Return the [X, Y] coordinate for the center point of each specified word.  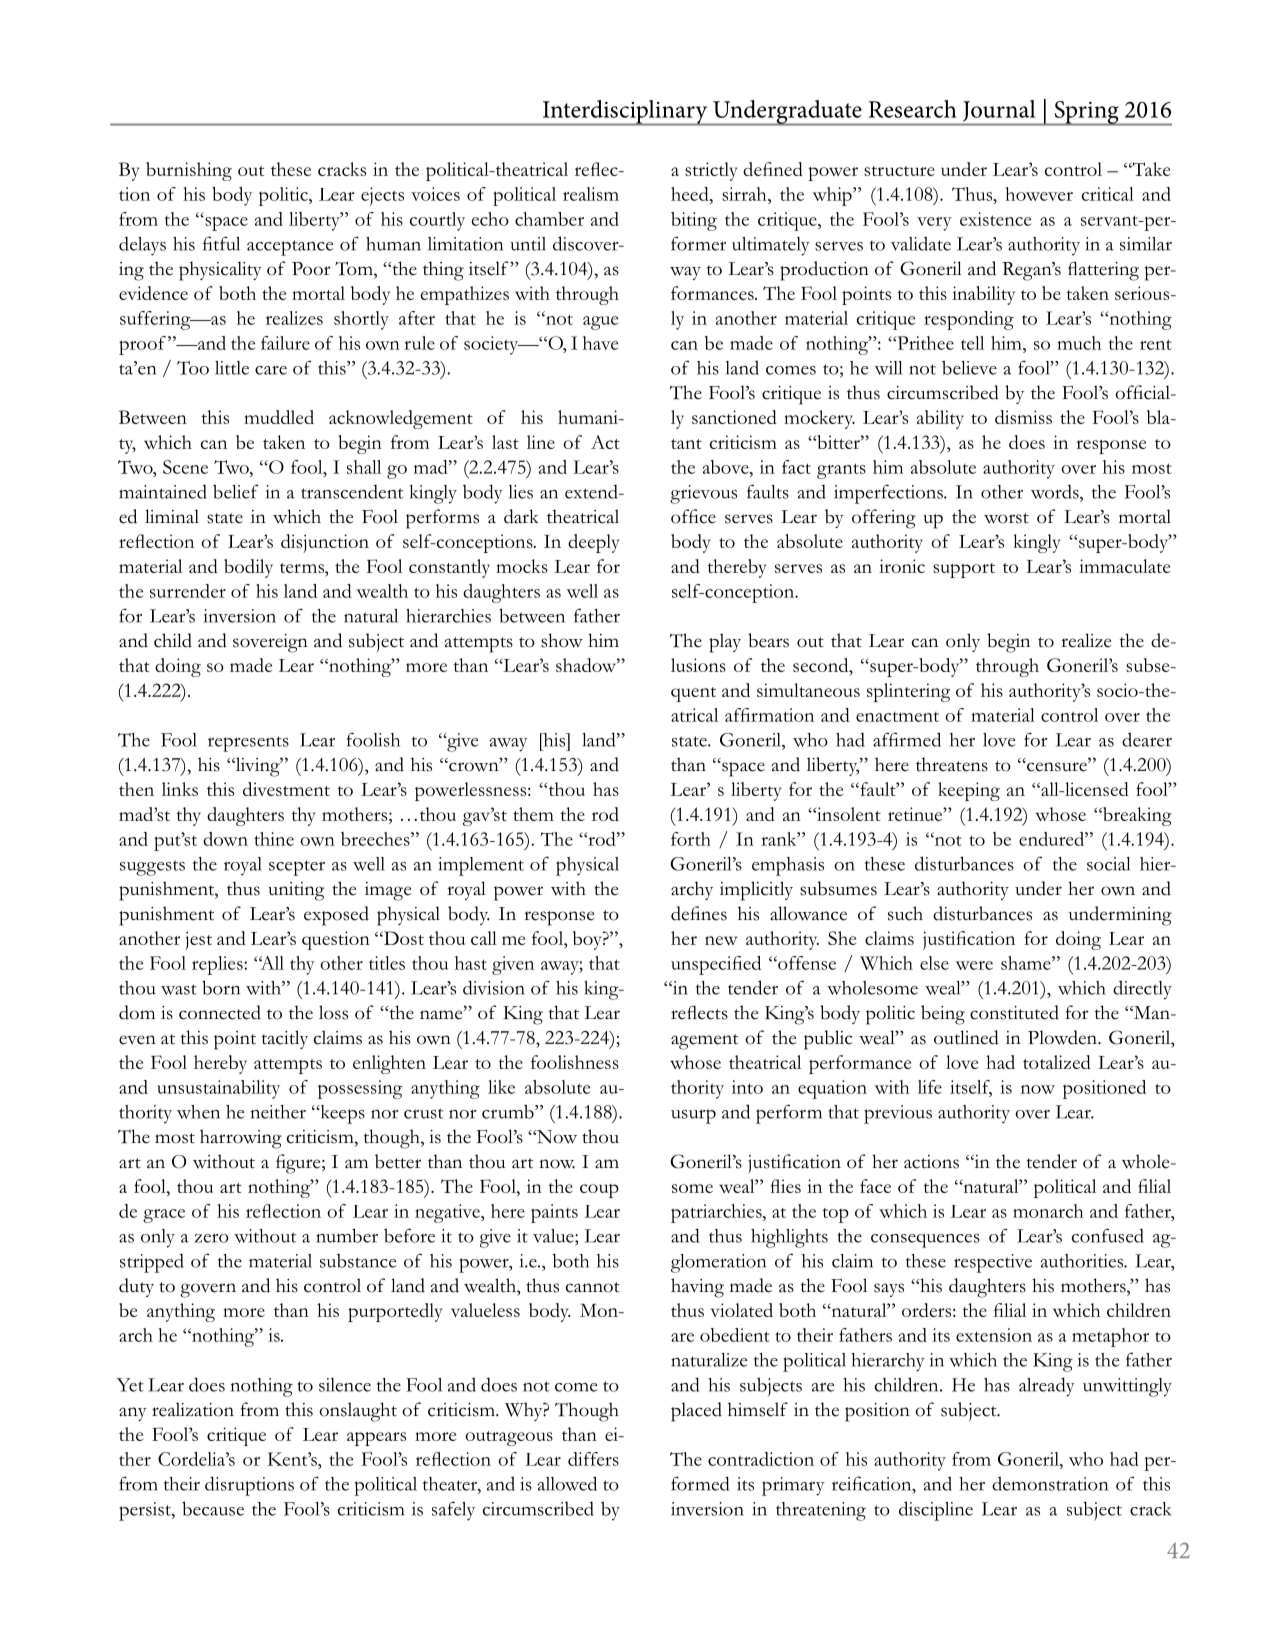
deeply [594, 543]
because [213, 1508]
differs [593, 1459]
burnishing [189, 171]
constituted [1014, 1012]
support [964, 570]
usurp [693, 1116]
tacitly [285, 1039]
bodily [248, 568]
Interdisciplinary [625, 113]
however [1039, 194]
